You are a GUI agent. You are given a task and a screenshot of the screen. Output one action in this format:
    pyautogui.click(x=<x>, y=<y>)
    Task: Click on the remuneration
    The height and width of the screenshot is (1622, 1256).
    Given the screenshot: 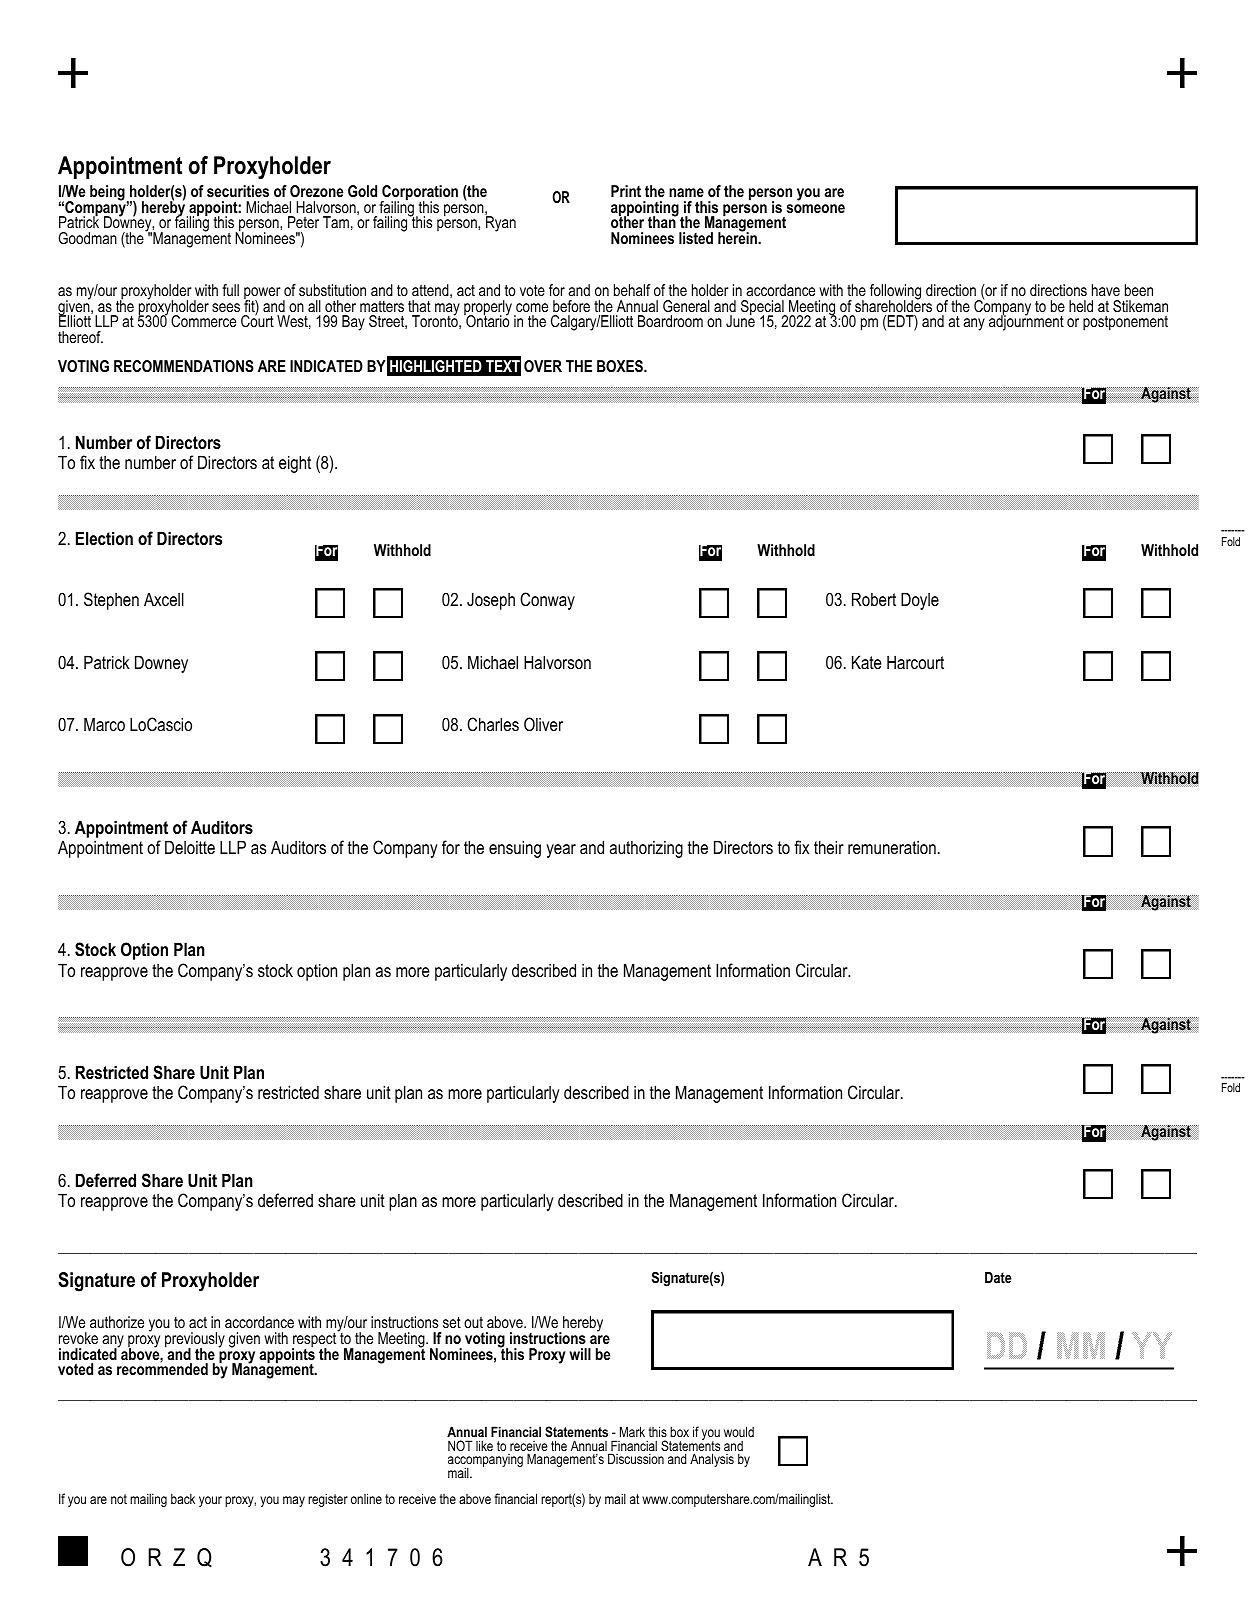 What is the action you would take?
    pyautogui.click(x=892, y=847)
